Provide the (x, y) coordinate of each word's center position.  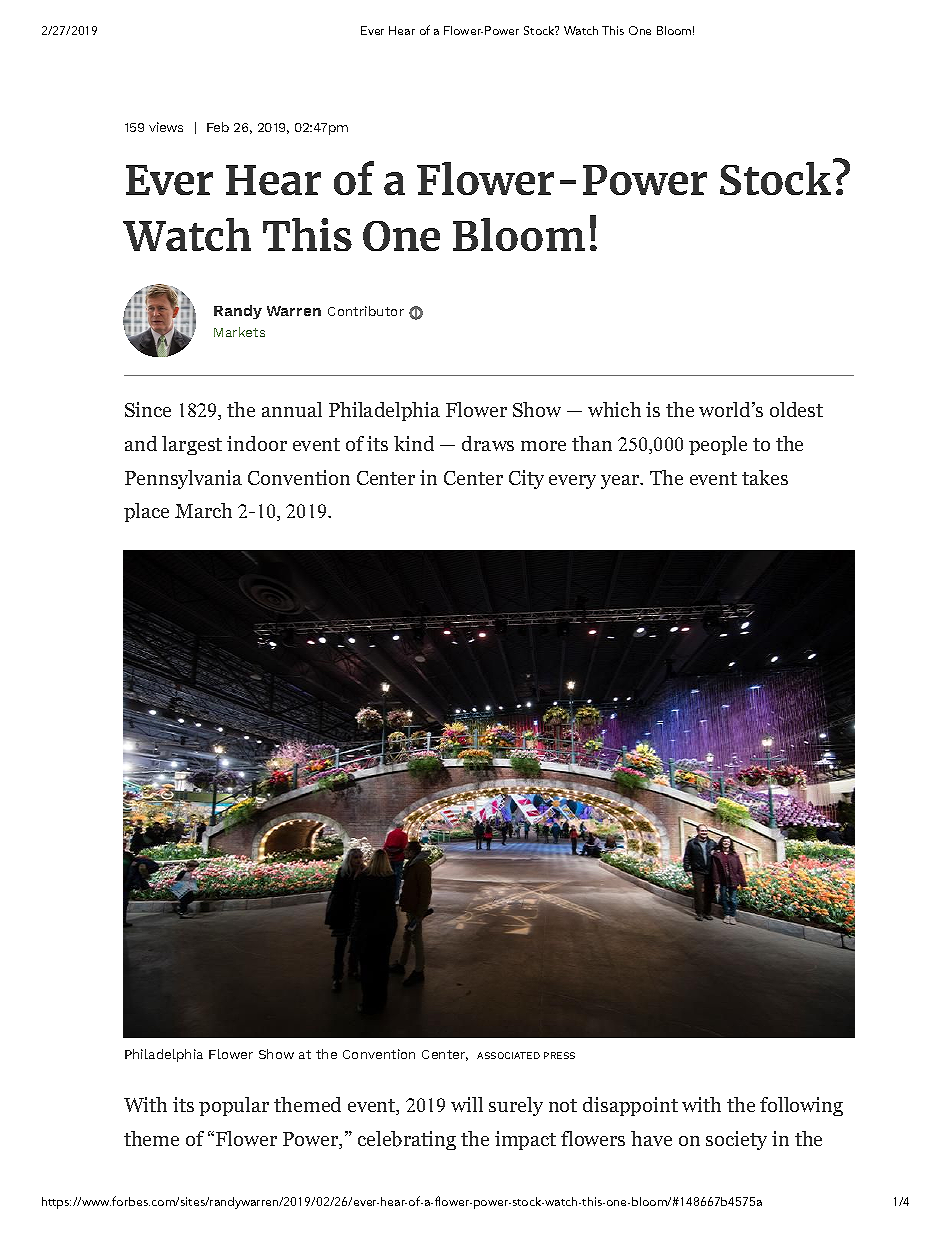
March (203, 510)
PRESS (559, 1055)
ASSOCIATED (508, 1055)
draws (488, 443)
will (467, 1104)
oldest (796, 409)
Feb (218, 127)
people (718, 445)
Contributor (366, 311)
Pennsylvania (183, 479)
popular (234, 1106)
